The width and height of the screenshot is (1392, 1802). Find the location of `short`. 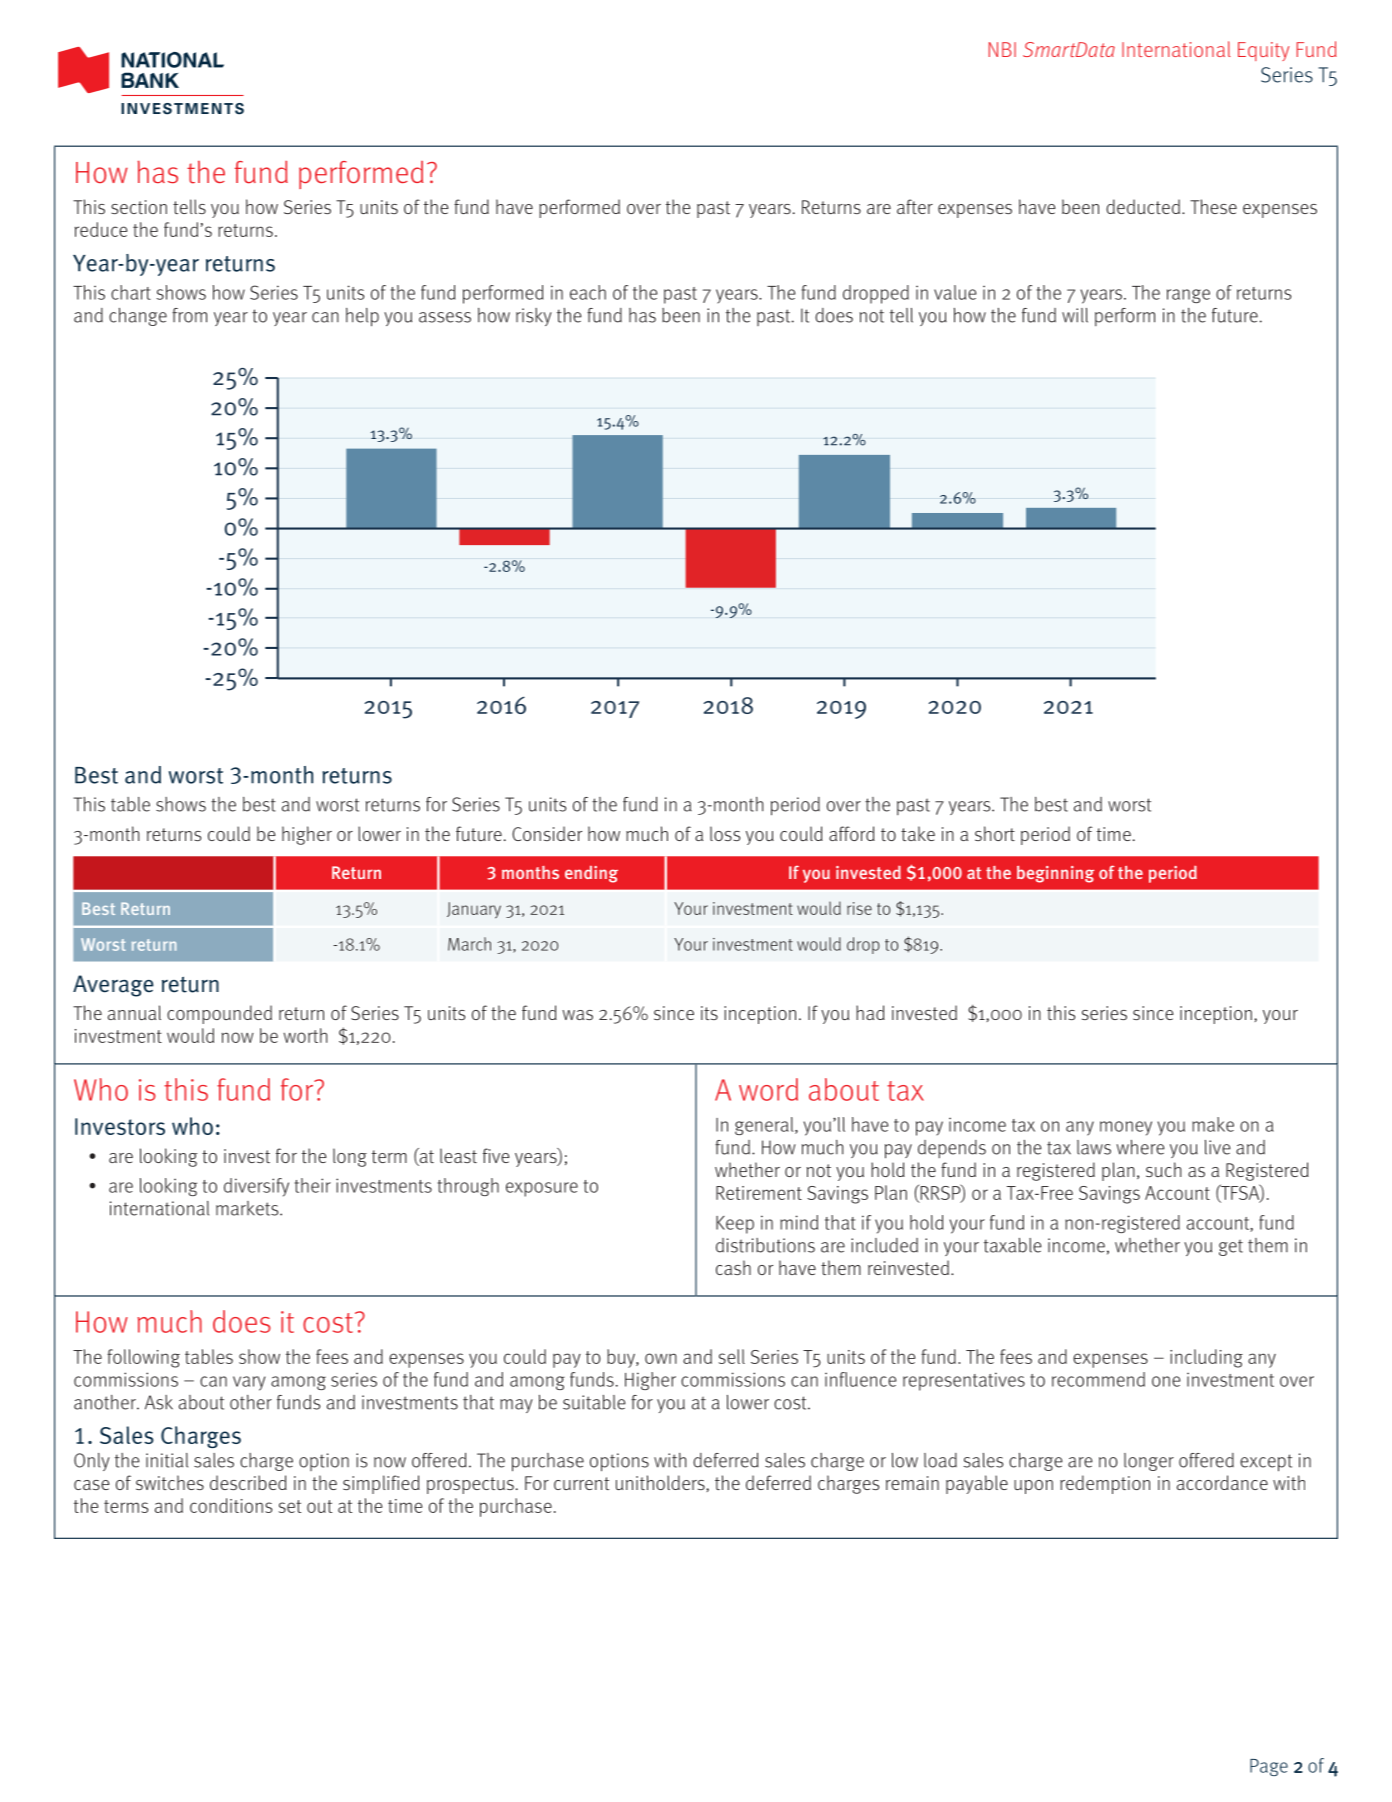

short is located at coordinates (995, 833).
